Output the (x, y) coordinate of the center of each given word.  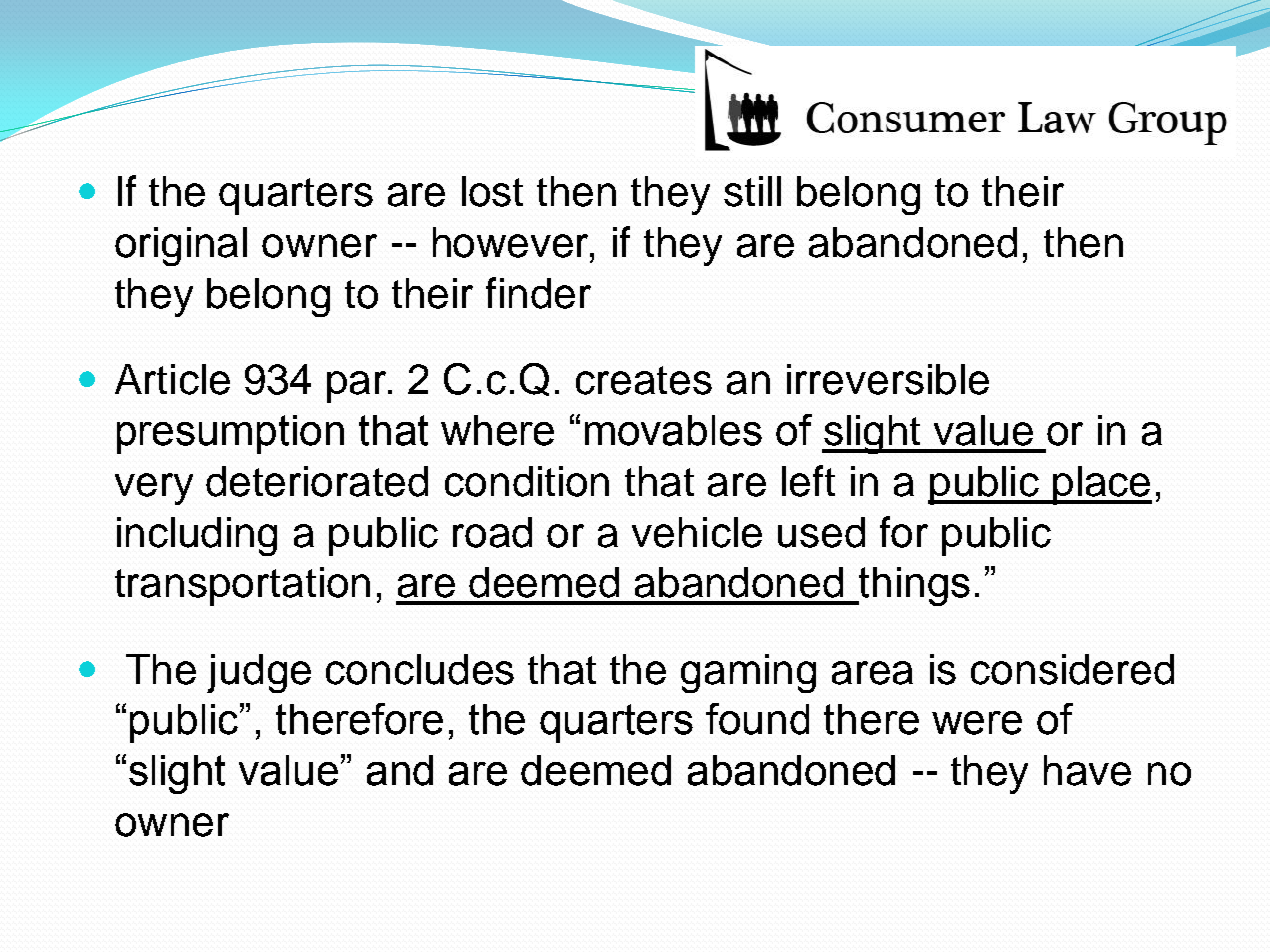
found (757, 719)
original (181, 246)
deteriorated (317, 481)
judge (259, 673)
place (1101, 485)
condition (527, 481)
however (512, 242)
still (752, 191)
